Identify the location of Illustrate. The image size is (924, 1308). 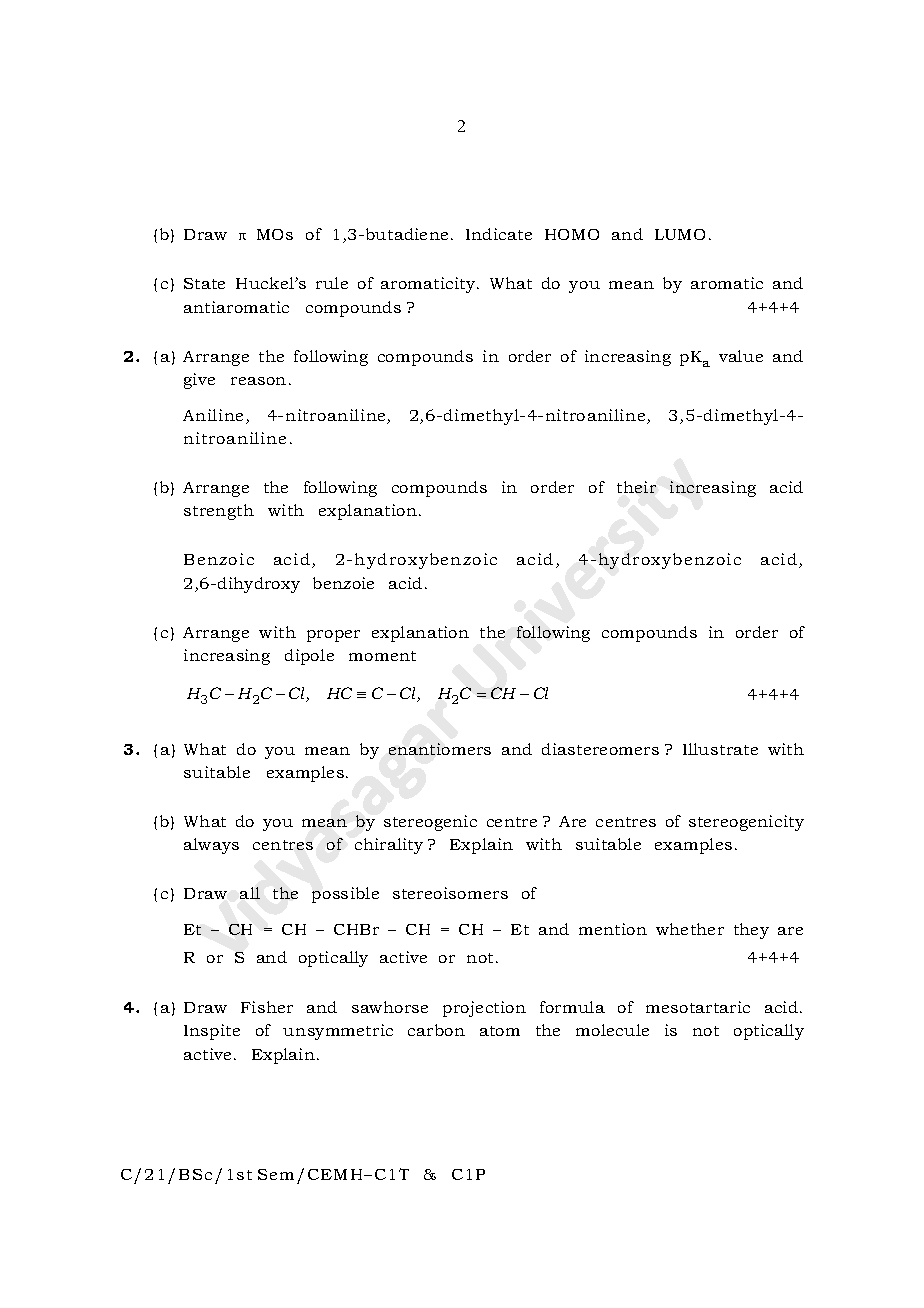
(720, 749).
